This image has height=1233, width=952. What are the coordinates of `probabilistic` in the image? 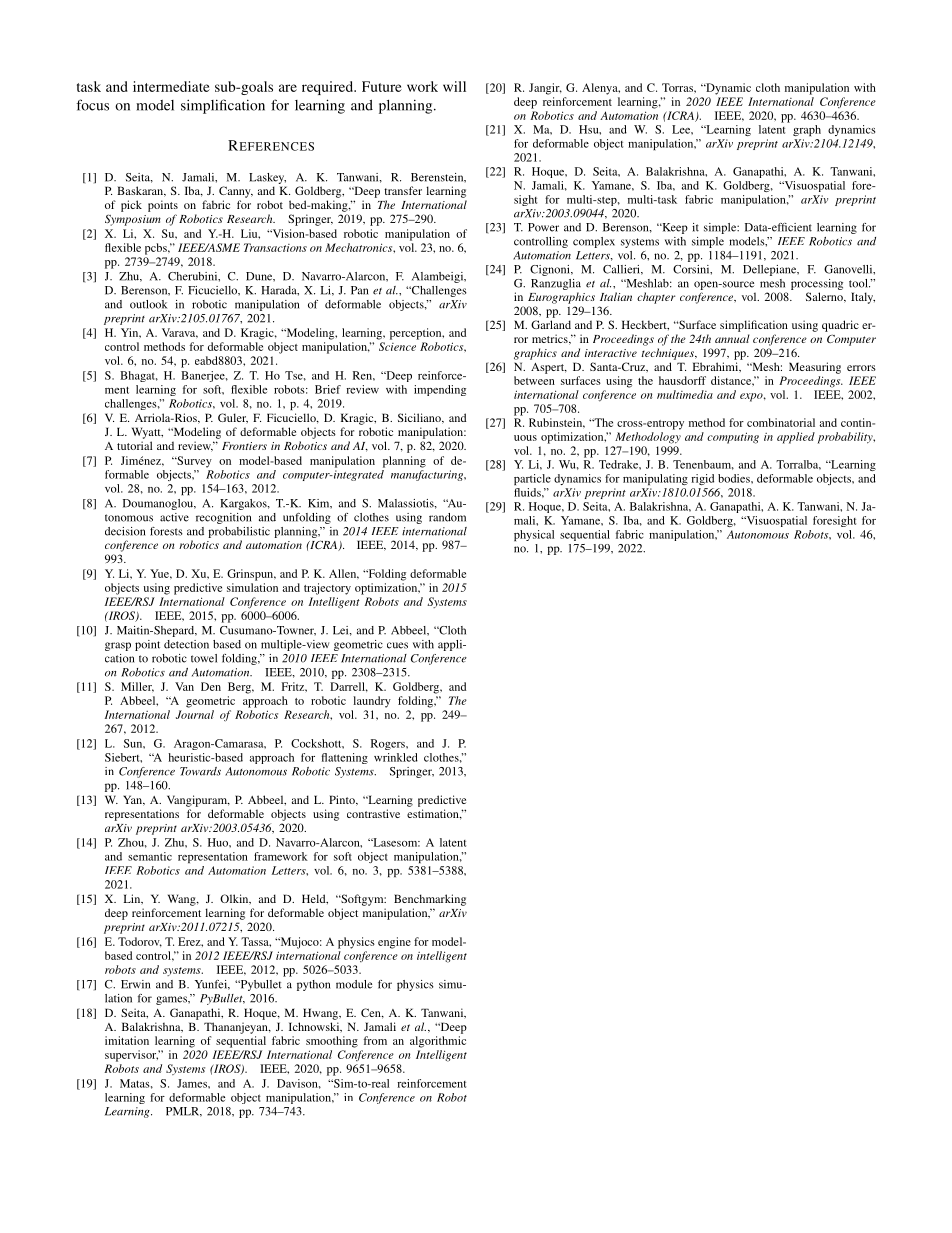 It's located at (239, 532).
